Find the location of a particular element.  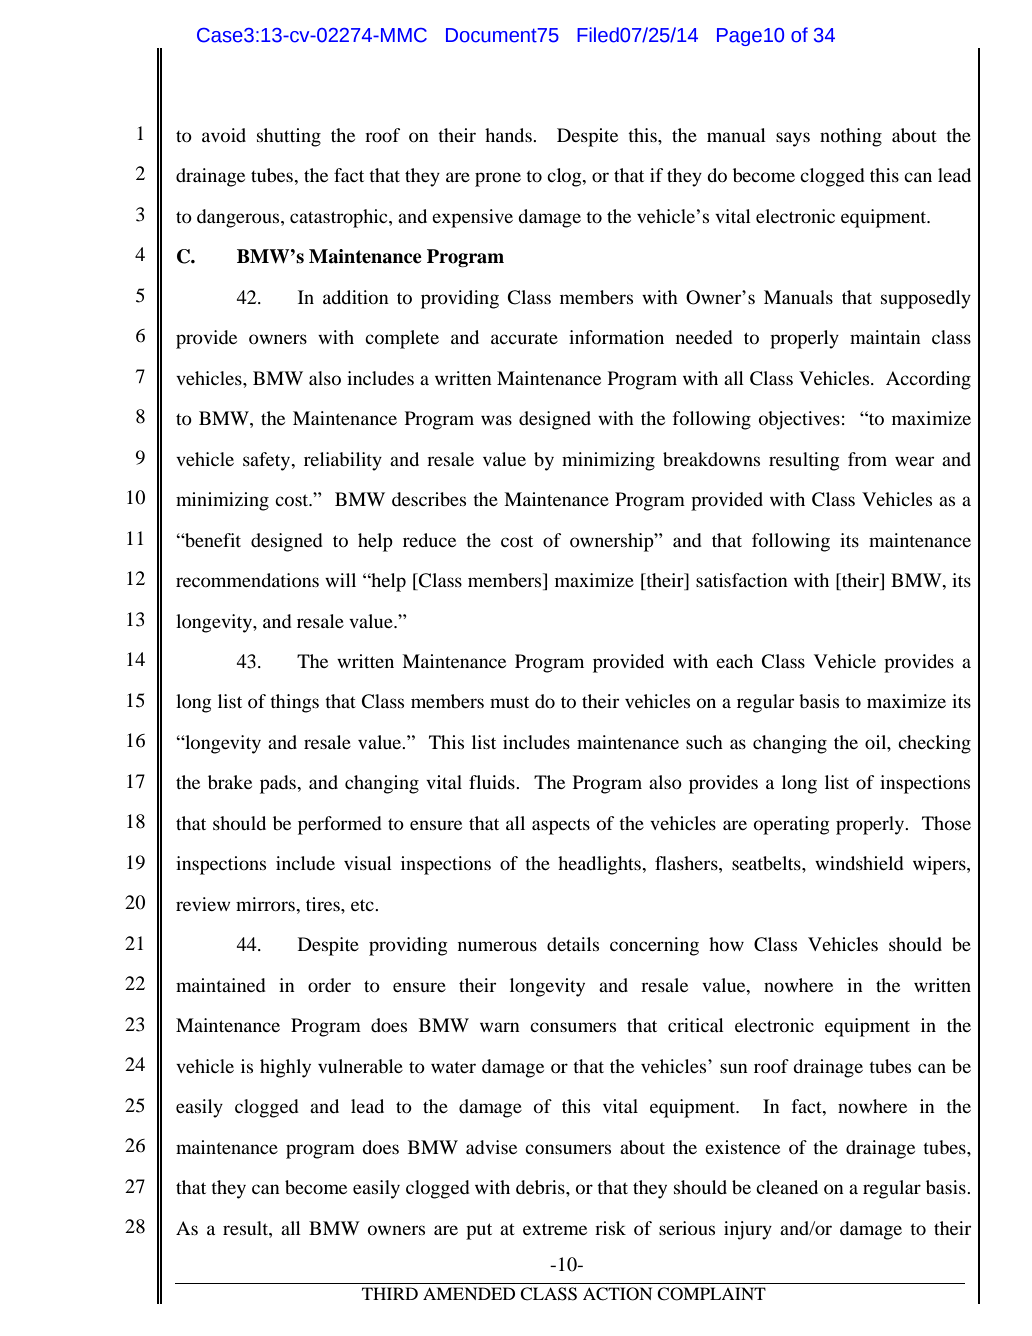

things is located at coordinates (294, 703).
